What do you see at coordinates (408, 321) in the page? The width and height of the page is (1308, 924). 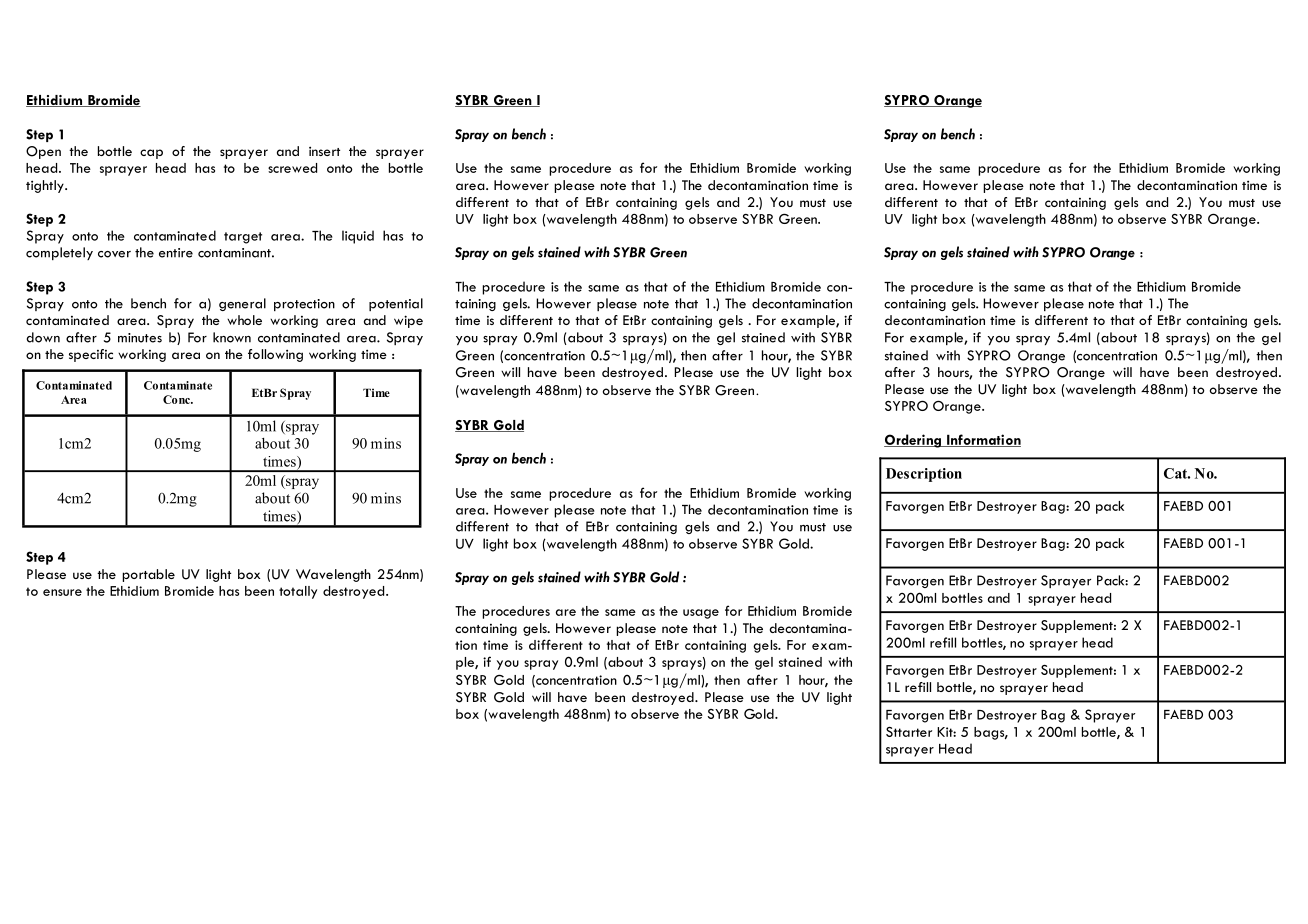 I see `wipe` at bounding box center [408, 321].
